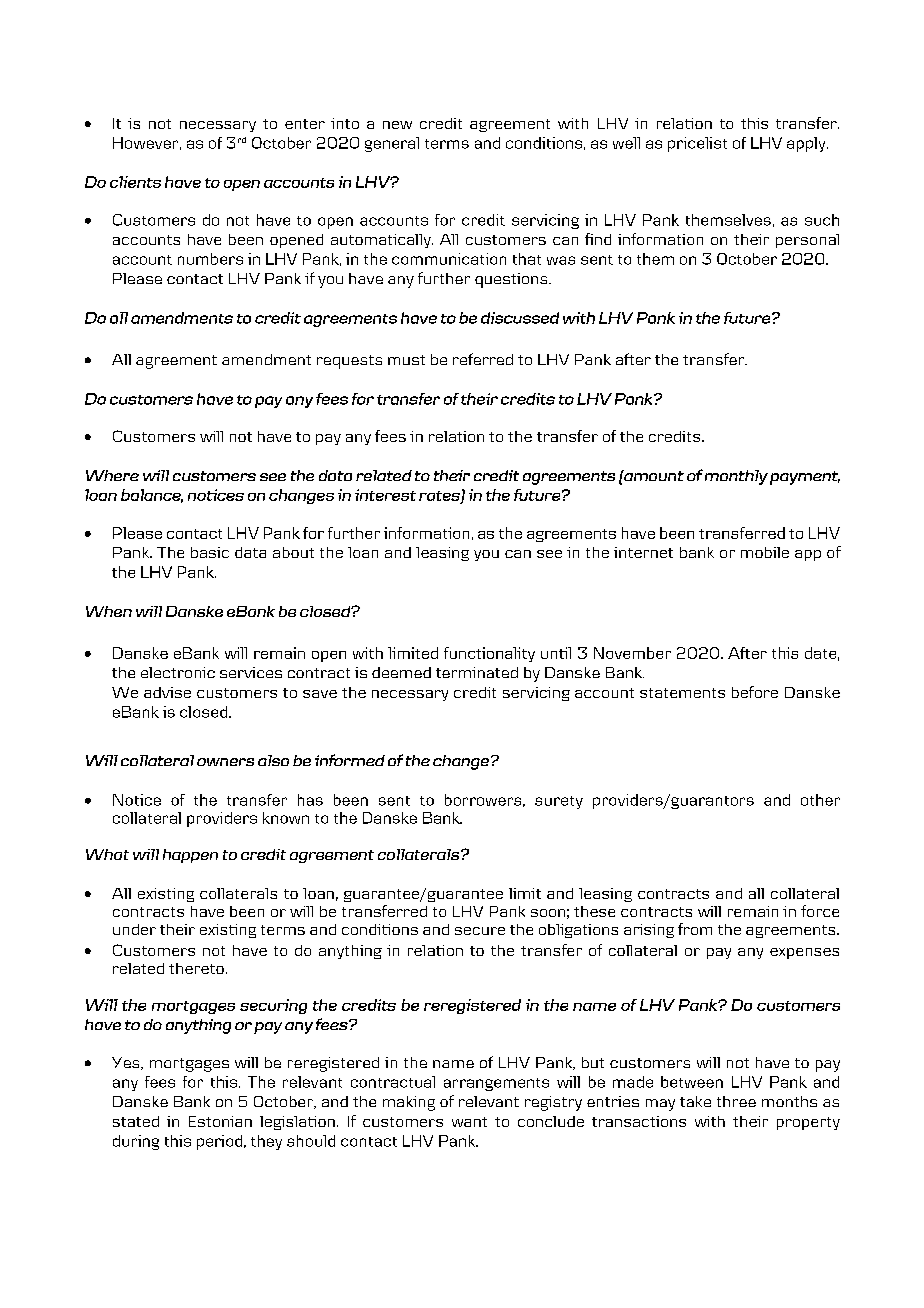 This screenshot has width=924, height=1308. I want to click on pricelist, so click(697, 144).
